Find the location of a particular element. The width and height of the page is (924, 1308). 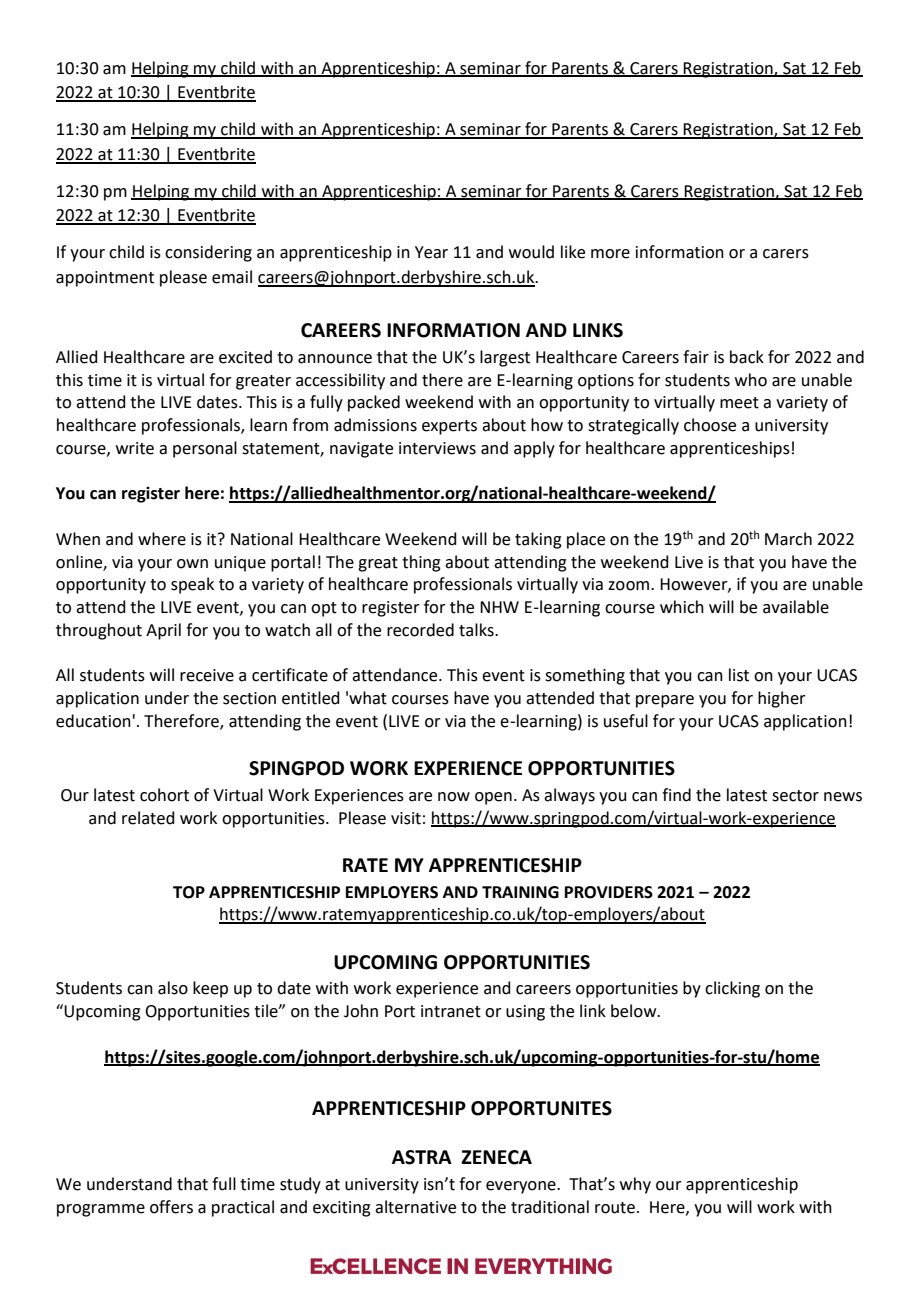

PROVIDERS is located at coordinates (609, 892).
